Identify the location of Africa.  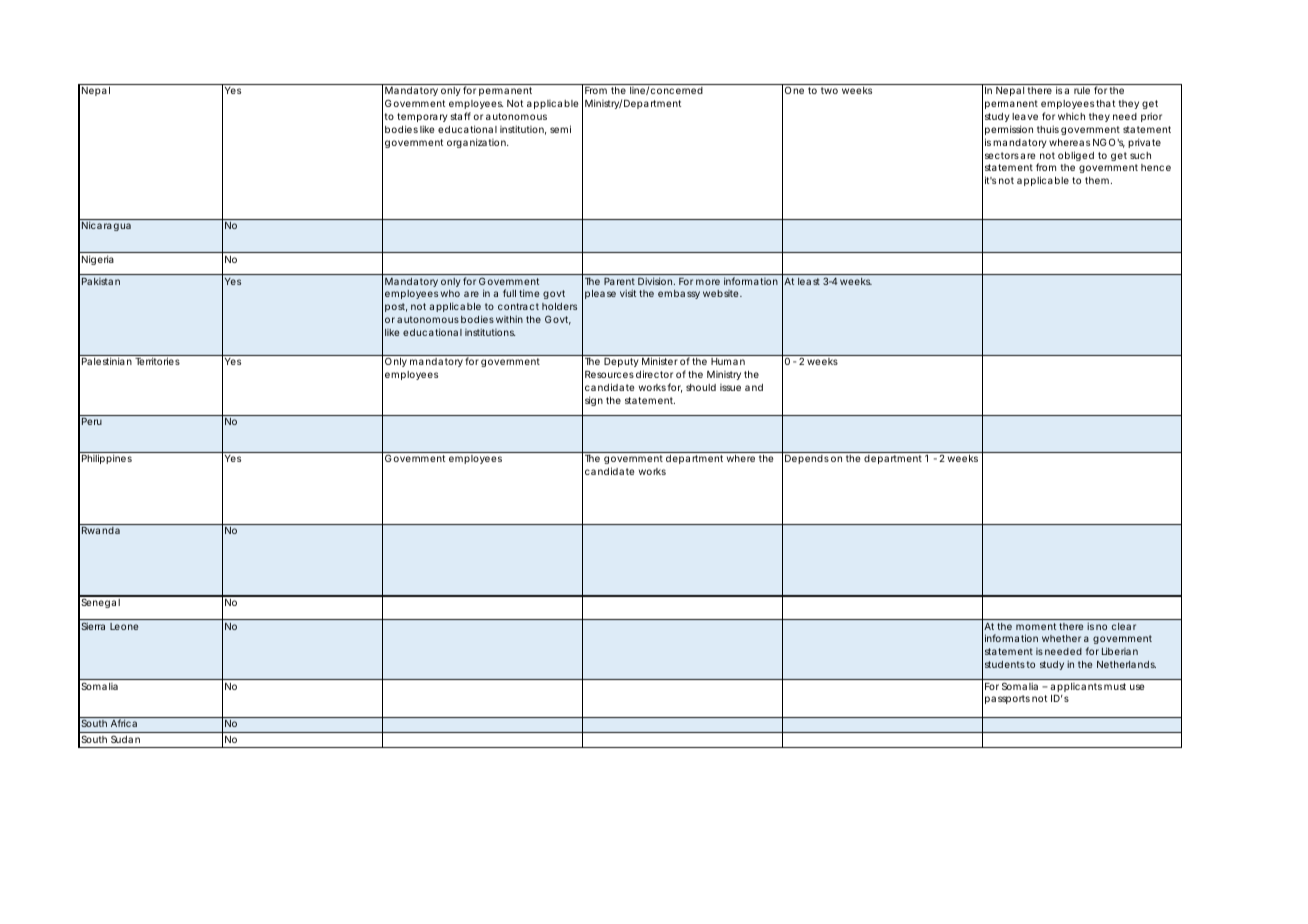
(124, 723).
